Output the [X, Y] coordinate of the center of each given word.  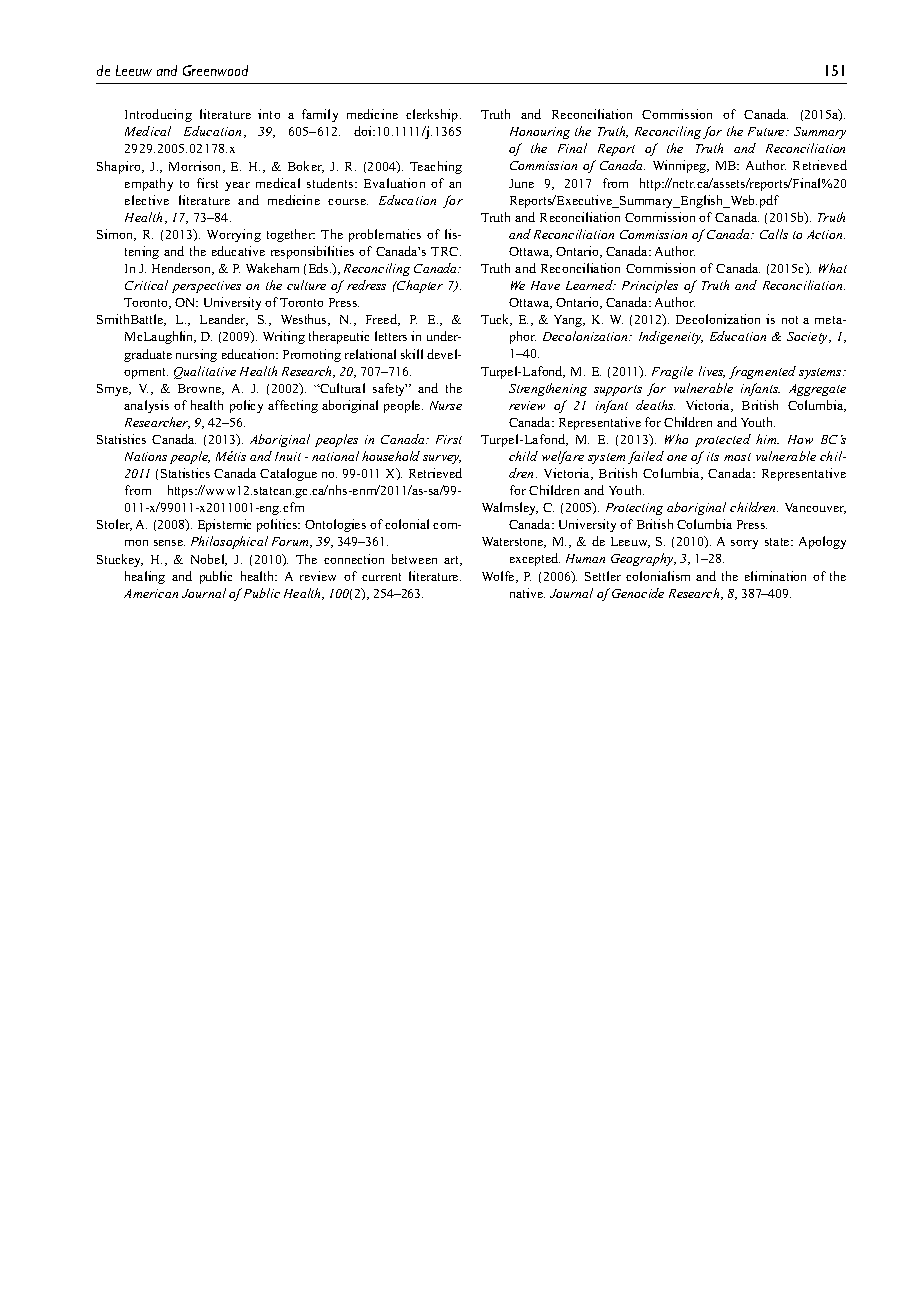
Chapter [419, 286]
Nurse [446, 405]
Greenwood [215, 70]
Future [767, 131]
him [767, 439]
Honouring [540, 133]
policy [246, 406]
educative [238, 251]
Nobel [209, 560]
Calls [774, 234]
